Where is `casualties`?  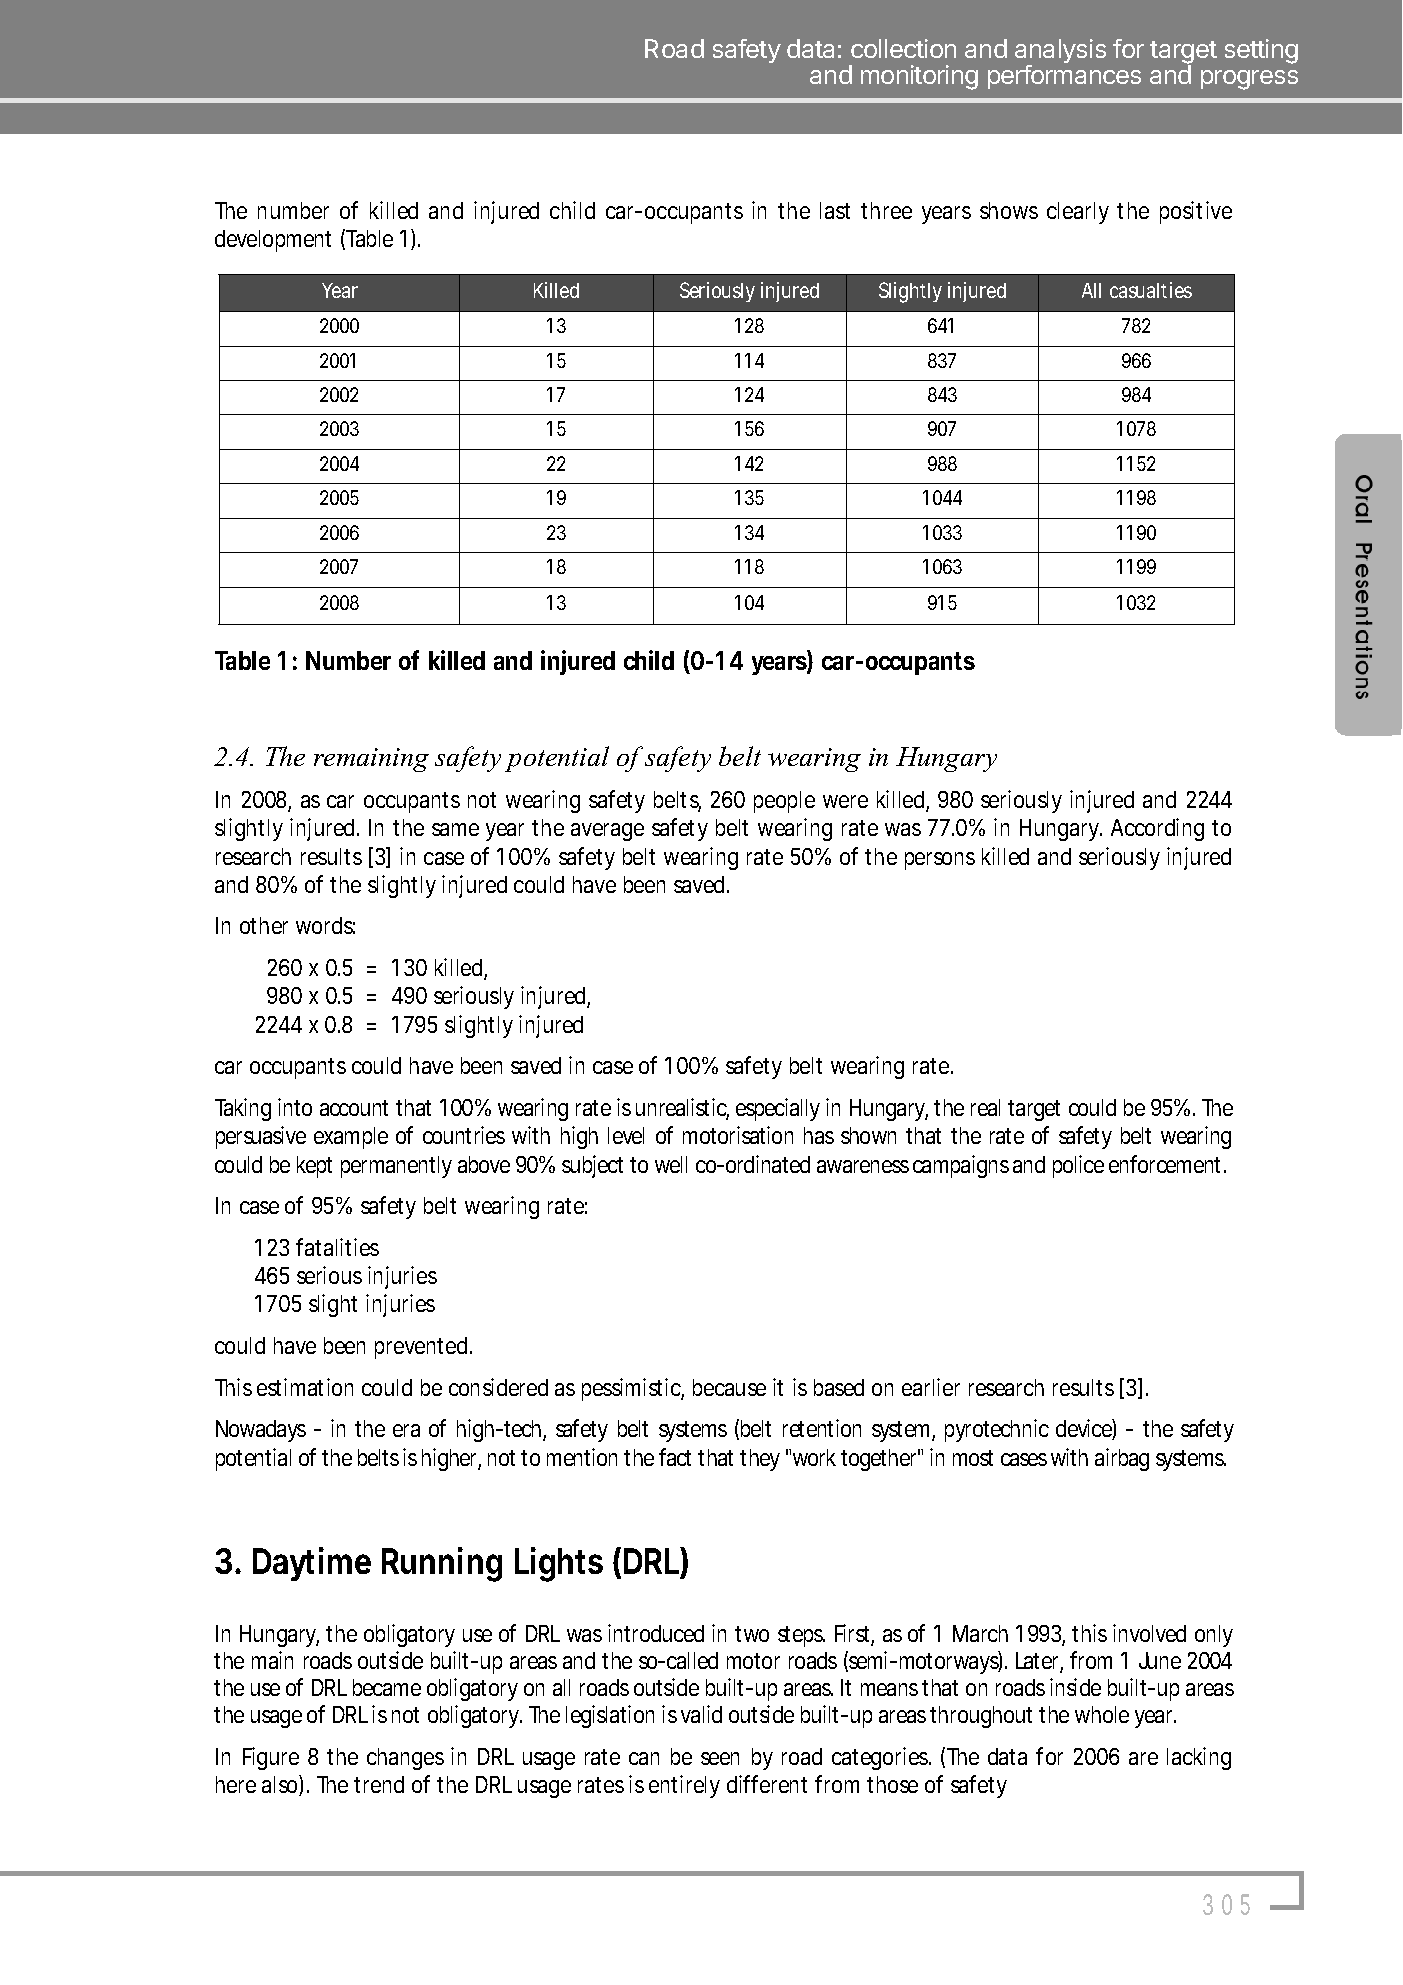 casualties is located at coordinates (1151, 290).
